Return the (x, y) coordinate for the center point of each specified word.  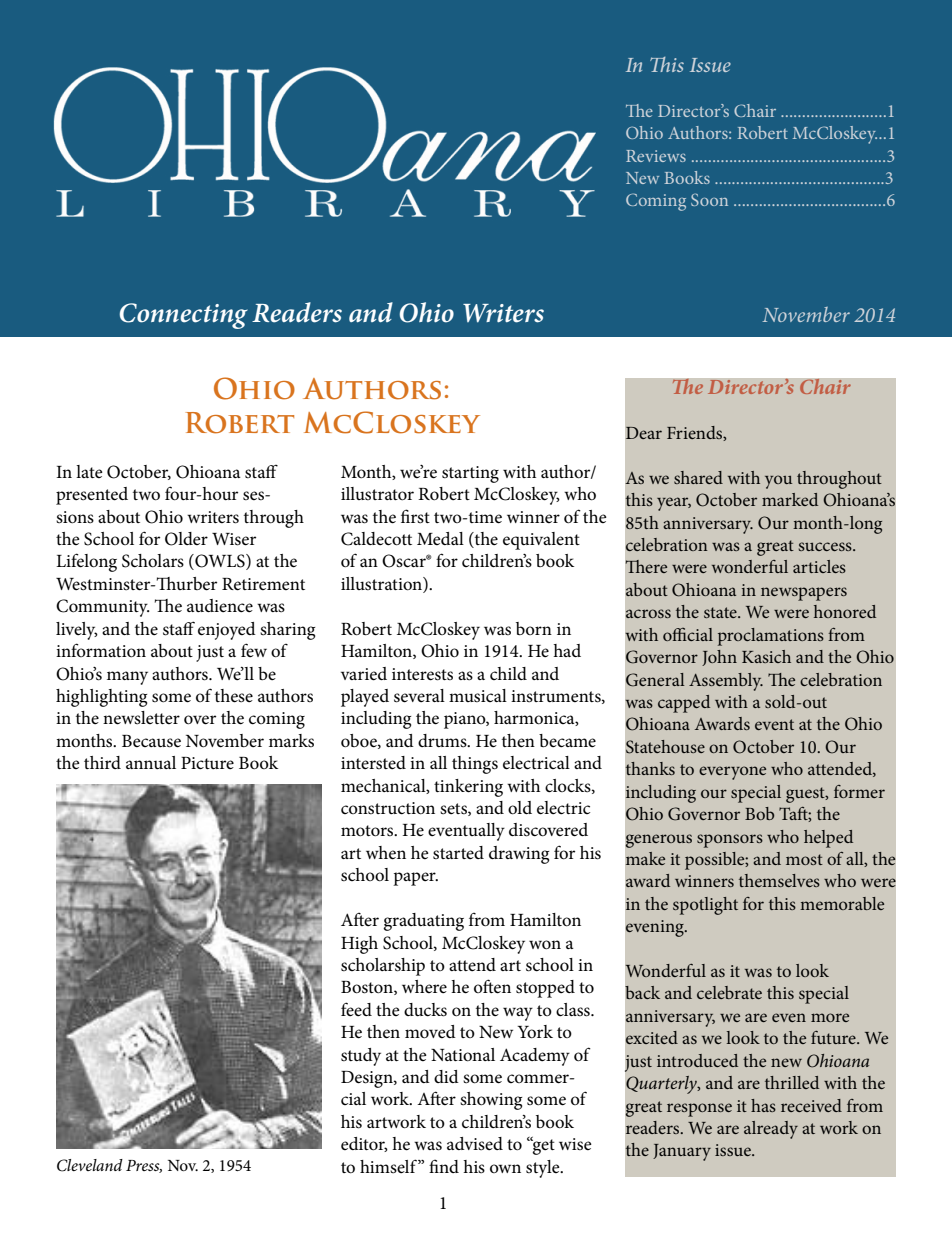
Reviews (656, 156)
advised (475, 1143)
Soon (709, 199)
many (127, 678)
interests (422, 674)
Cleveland (90, 1165)
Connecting (184, 316)
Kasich (766, 656)
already (771, 1130)
